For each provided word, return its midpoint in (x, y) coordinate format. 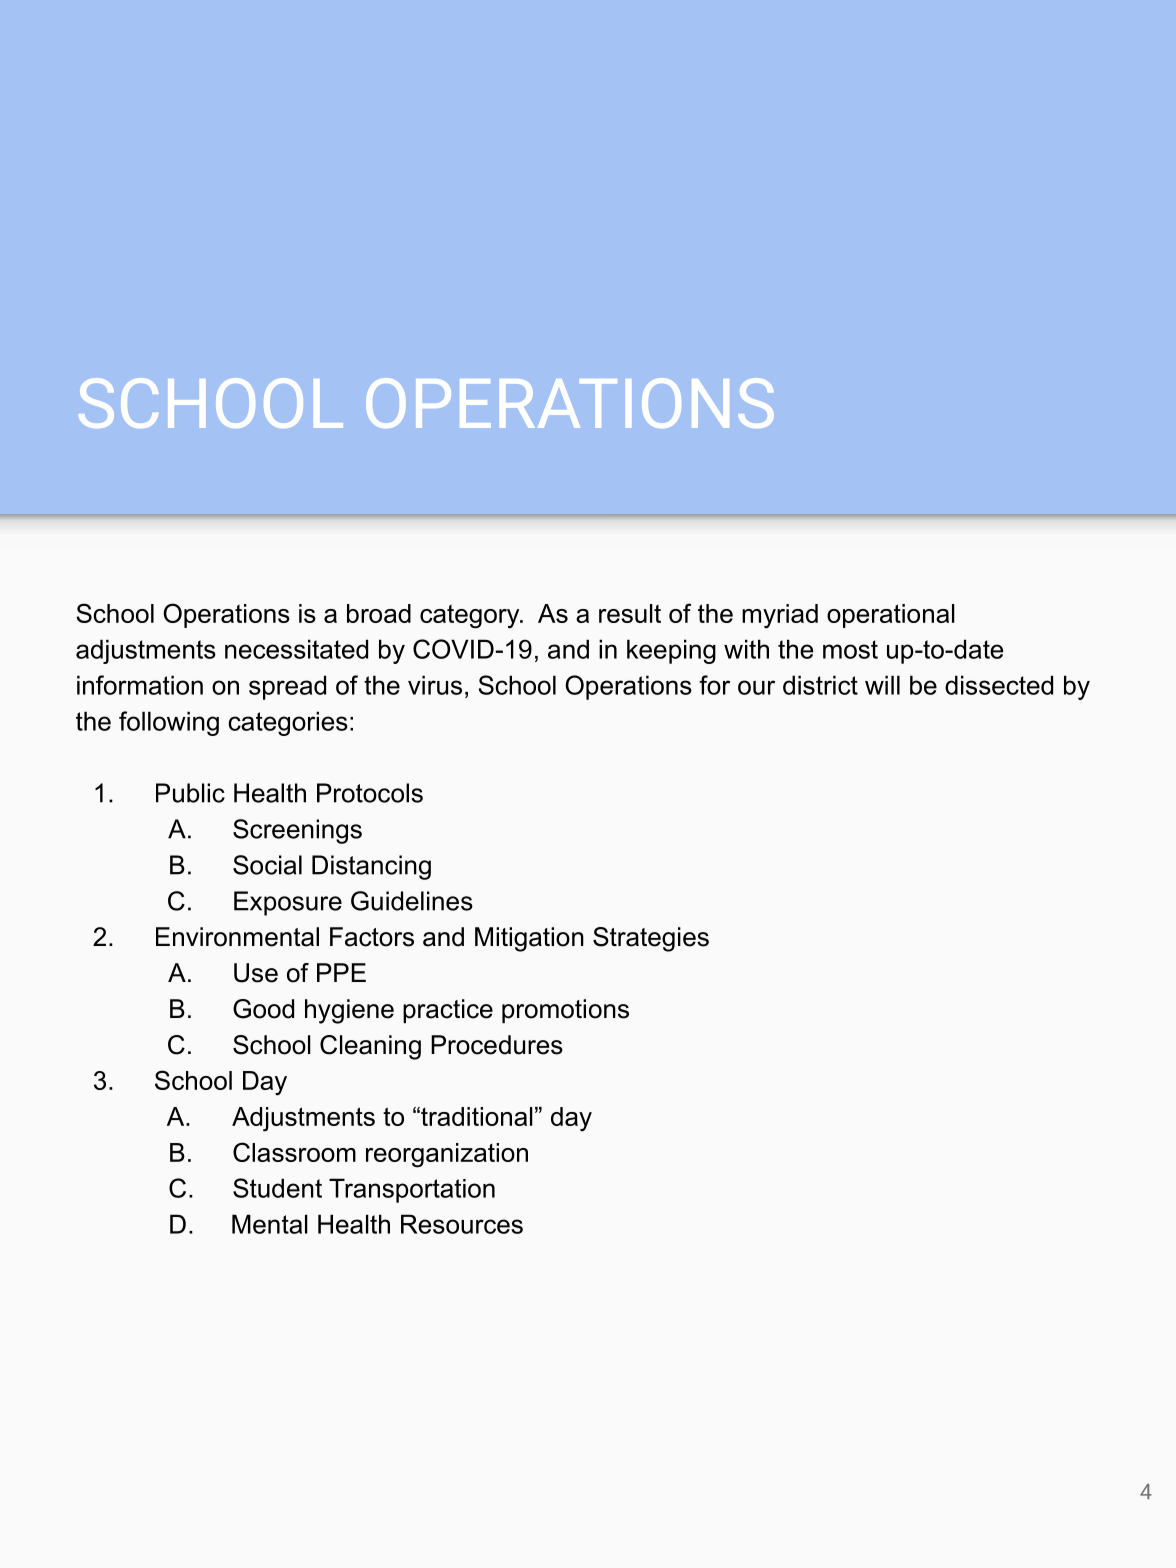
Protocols (370, 793)
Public (190, 793)
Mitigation (529, 939)
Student (277, 1188)
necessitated (296, 649)
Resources (462, 1224)
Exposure (288, 903)
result (630, 613)
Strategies (651, 939)
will (882, 685)
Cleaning (370, 1047)
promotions (565, 1011)
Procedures (497, 1045)
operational (891, 616)
